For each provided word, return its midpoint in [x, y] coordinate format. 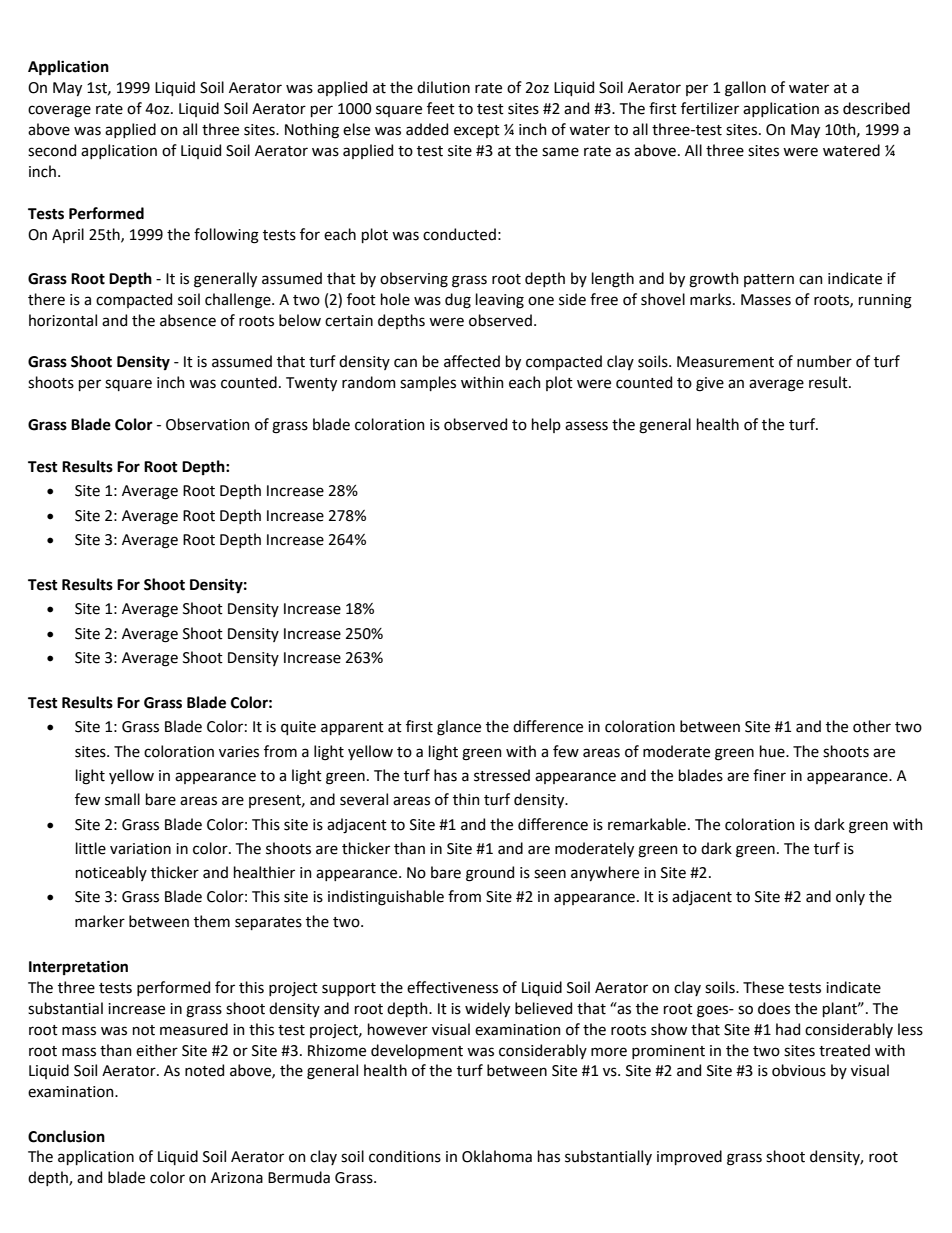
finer [769, 775]
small [122, 799]
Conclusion [66, 1136]
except [477, 131]
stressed [502, 775]
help [546, 425]
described [876, 108]
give [710, 384]
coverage [59, 111]
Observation [208, 424]
